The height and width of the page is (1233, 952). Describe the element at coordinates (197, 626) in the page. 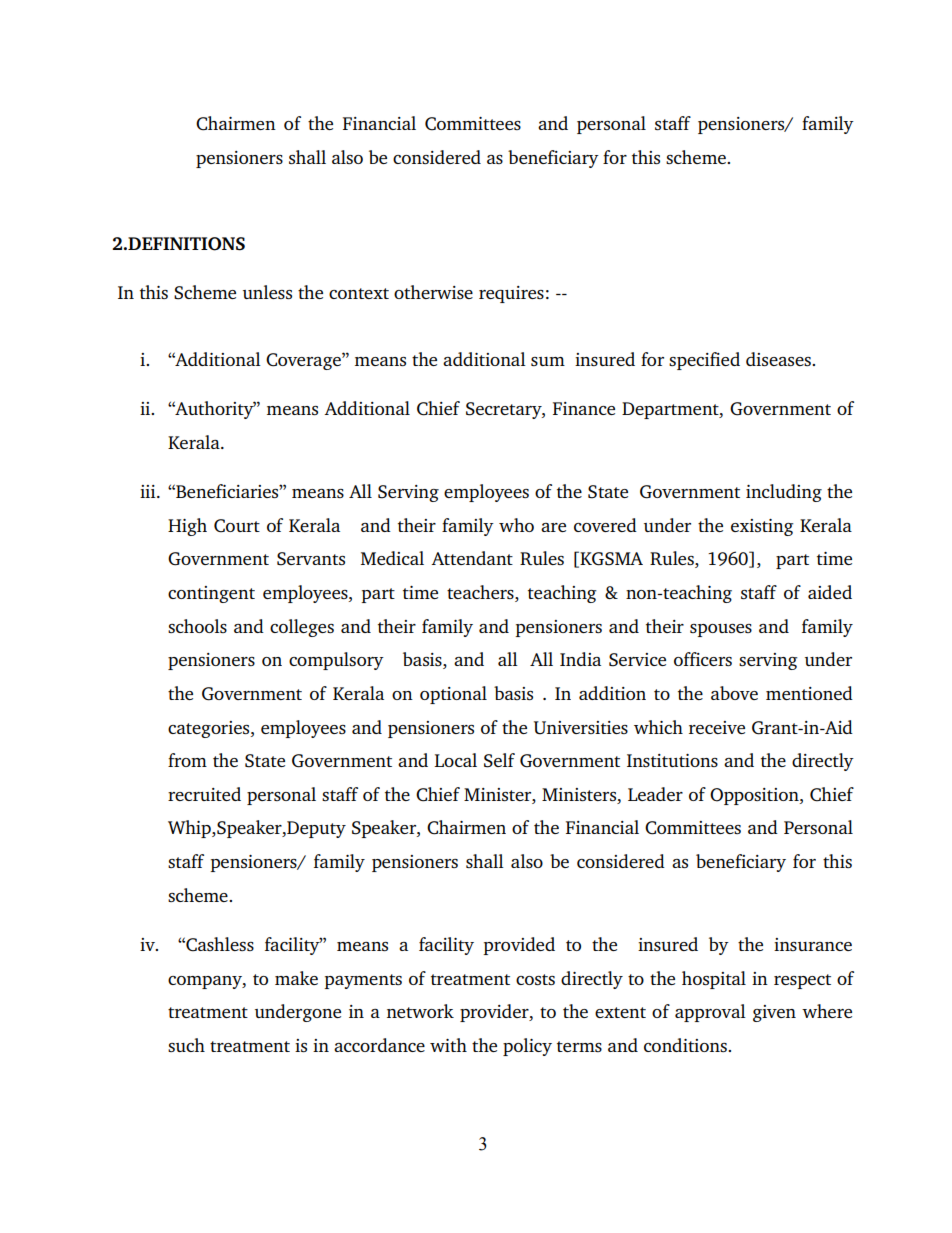

I see `schools` at that location.
